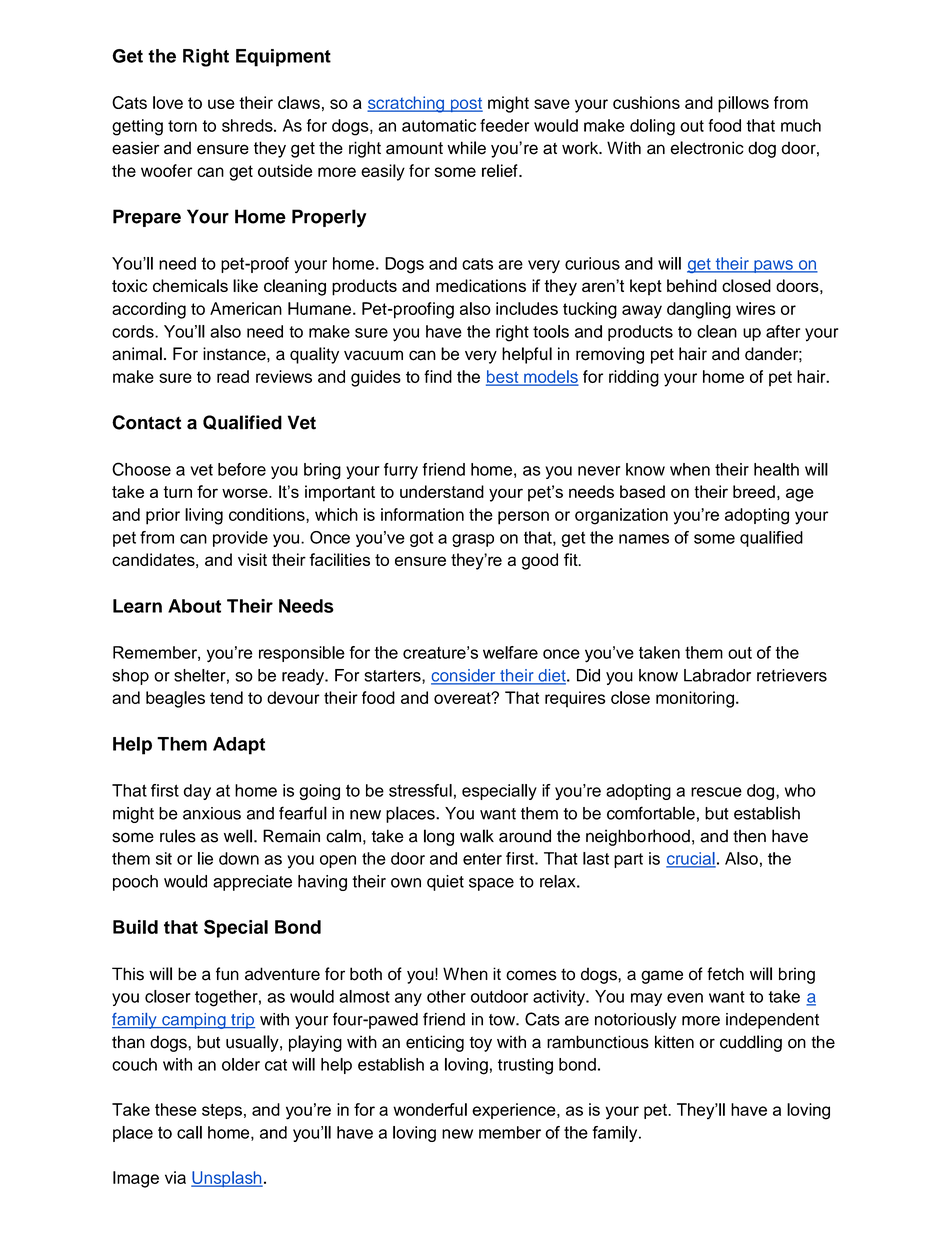 Image resolution: width=952 pixels, height=1233 pixels. Describe the element at coordinates (430, 1109) in the screenshot. I see `wonderful` at that location.
